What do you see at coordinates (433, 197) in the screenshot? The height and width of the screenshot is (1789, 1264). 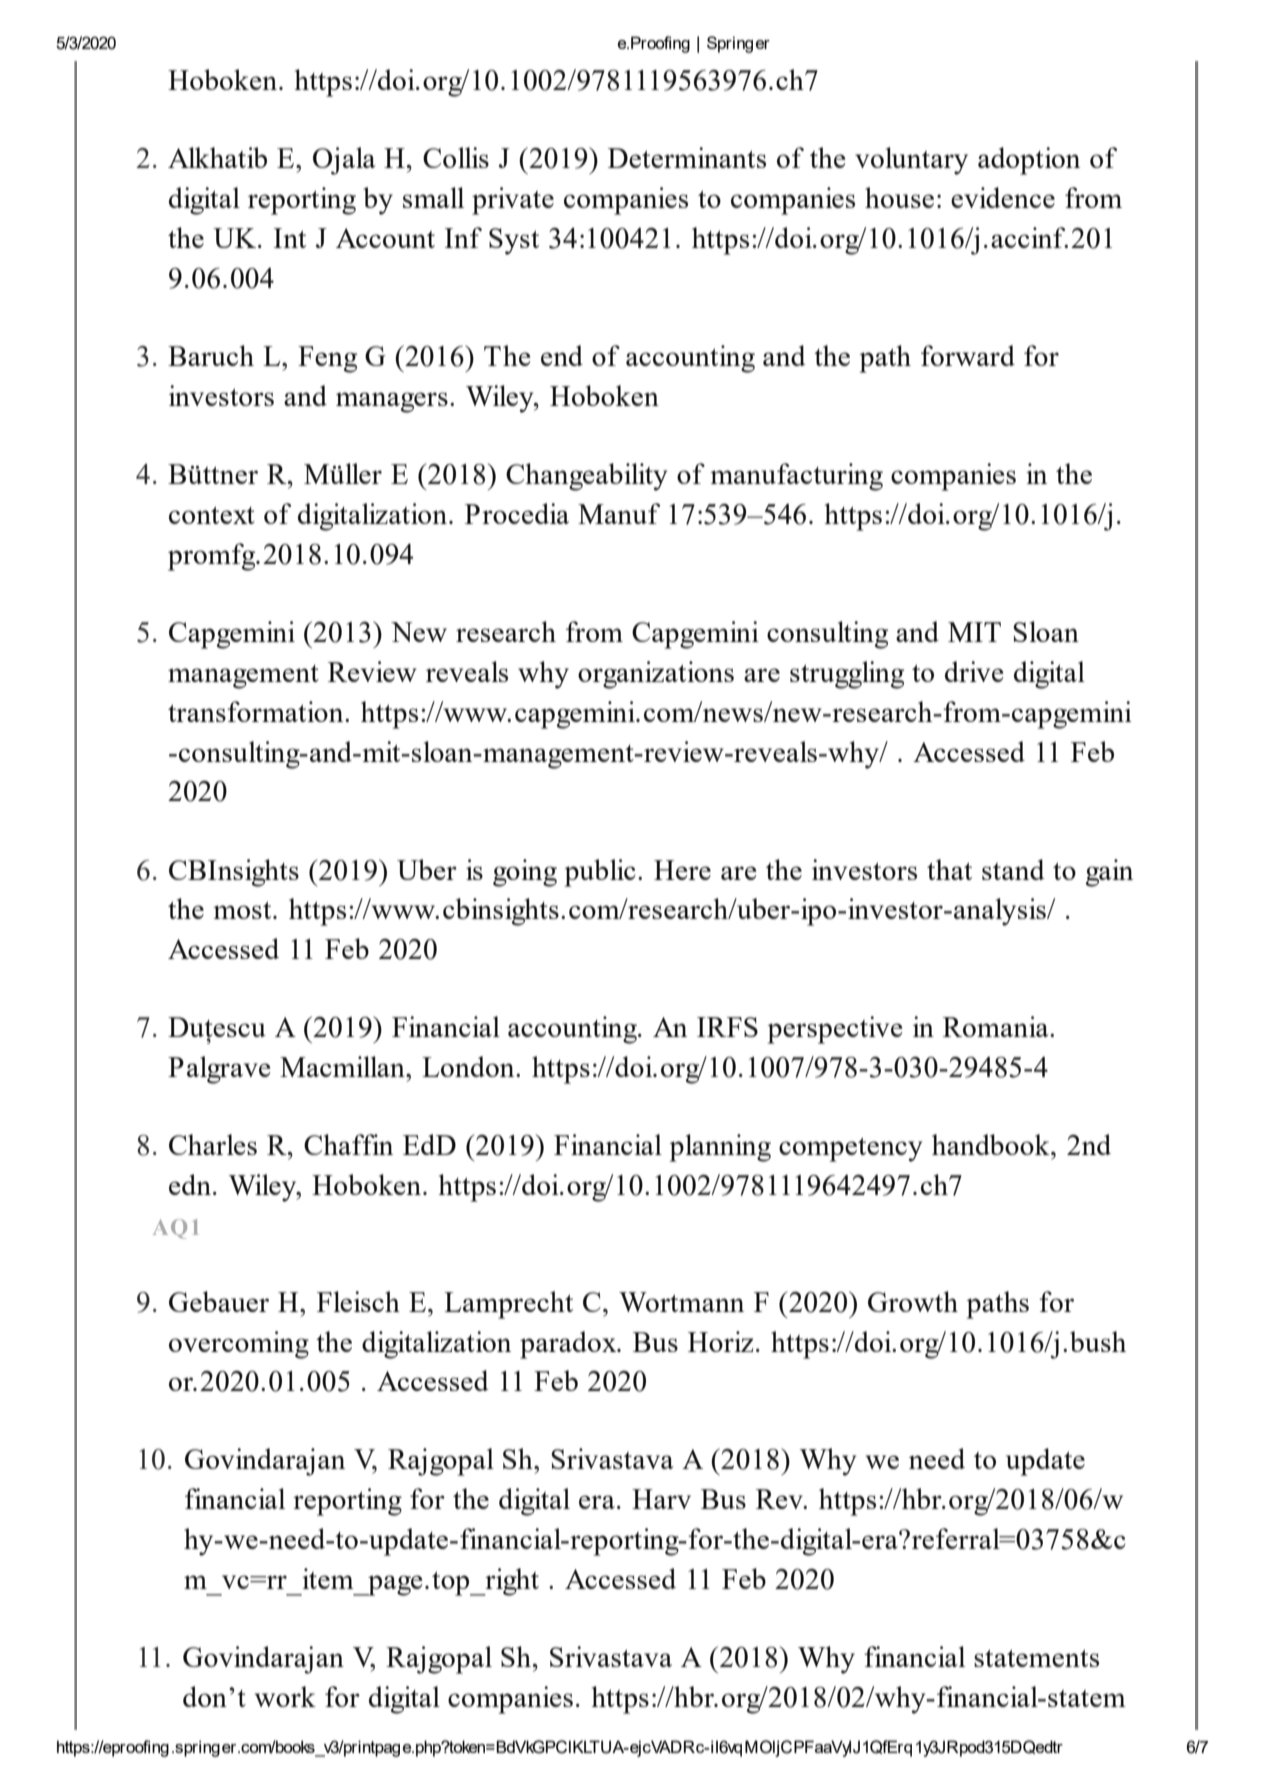 I see `small` at bounding box center [433, 197].
